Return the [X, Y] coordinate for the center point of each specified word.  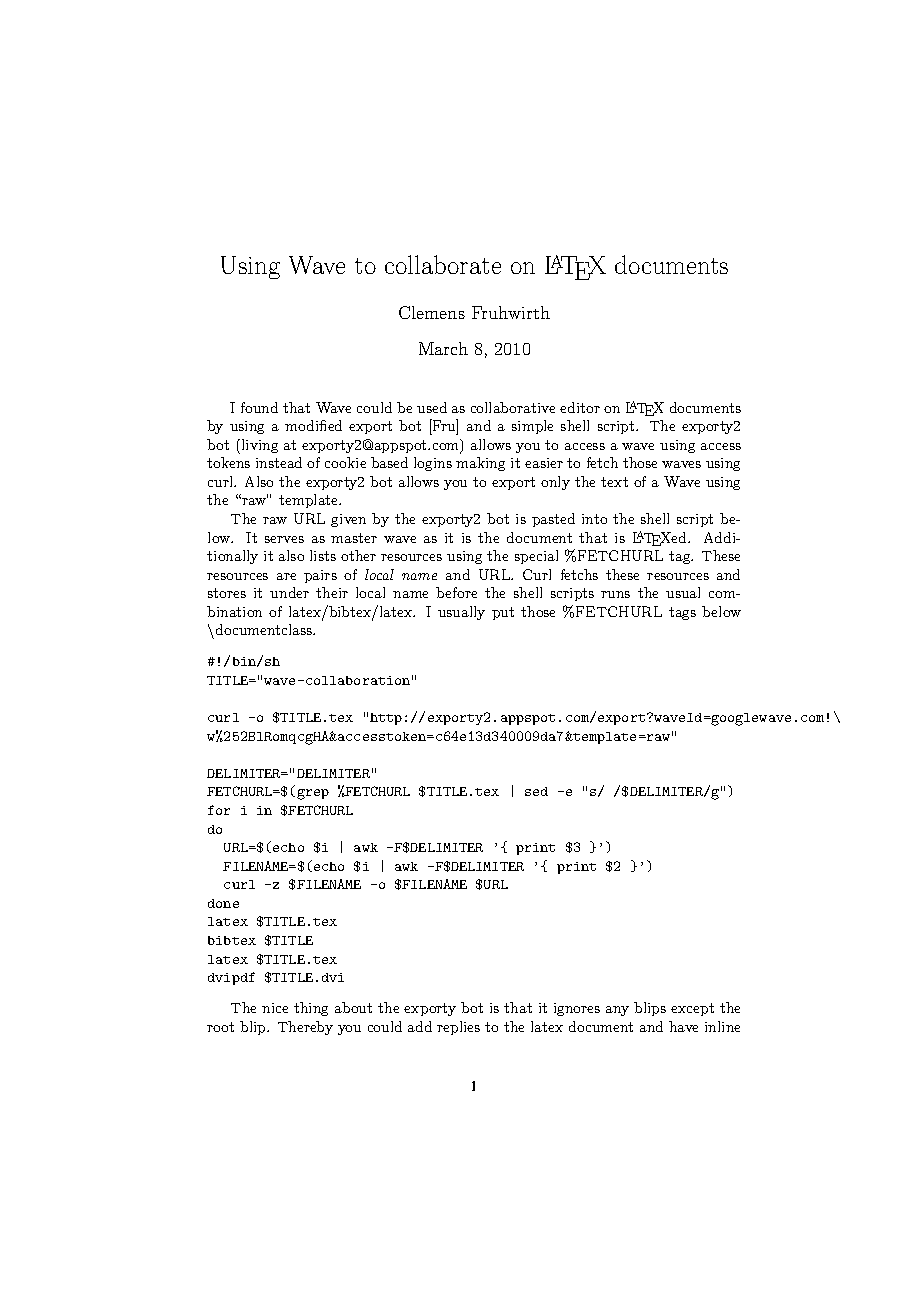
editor [580, 407]
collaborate [443, 264]
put [503, 613]
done [223, 903]
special [536, 557]
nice [275, 1008]
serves [284, 539]
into [594, 519]
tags [682, 613]
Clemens [432, 312]
